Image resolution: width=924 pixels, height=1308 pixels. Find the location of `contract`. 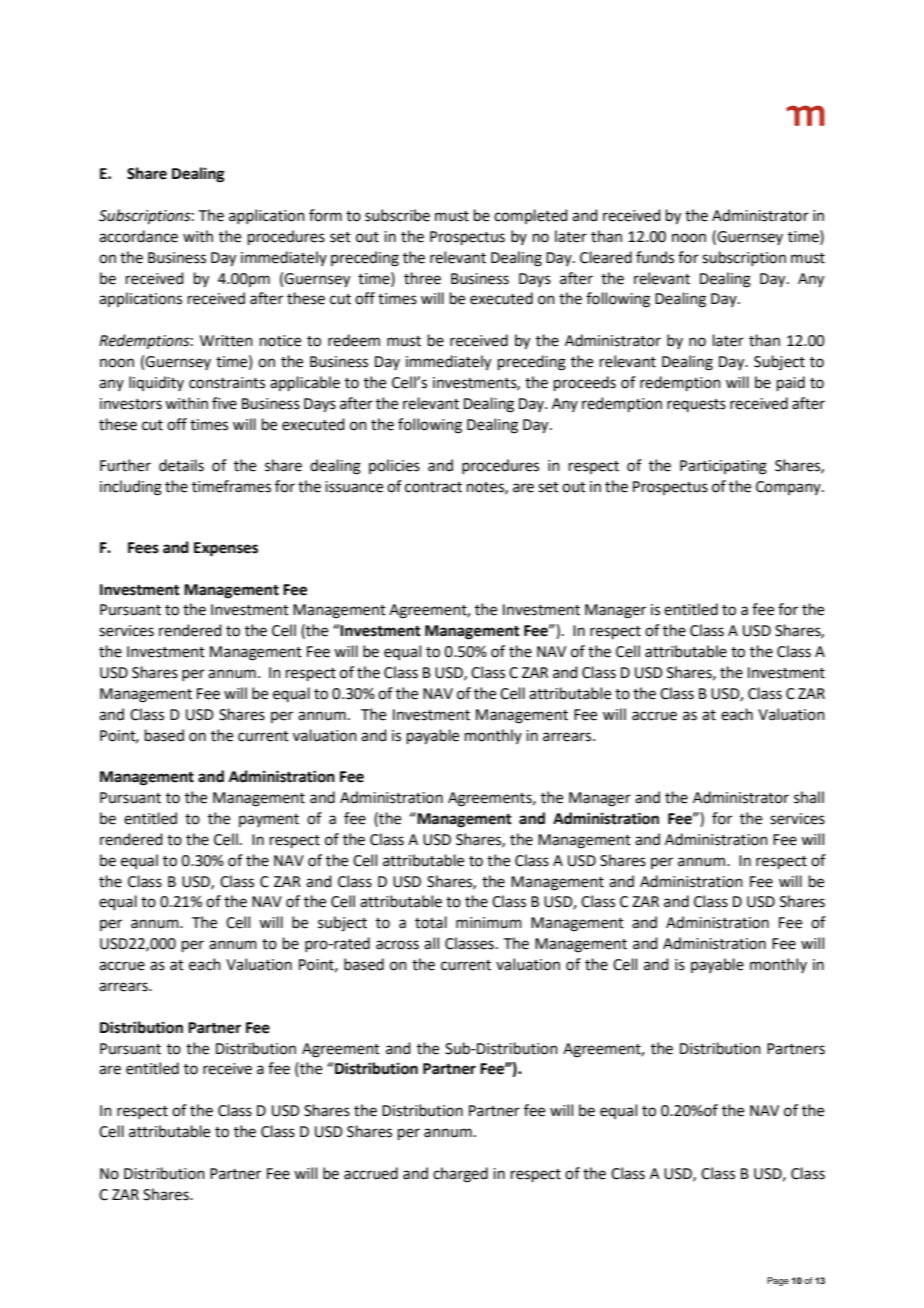

contract is located at coordinates (433, 487).
